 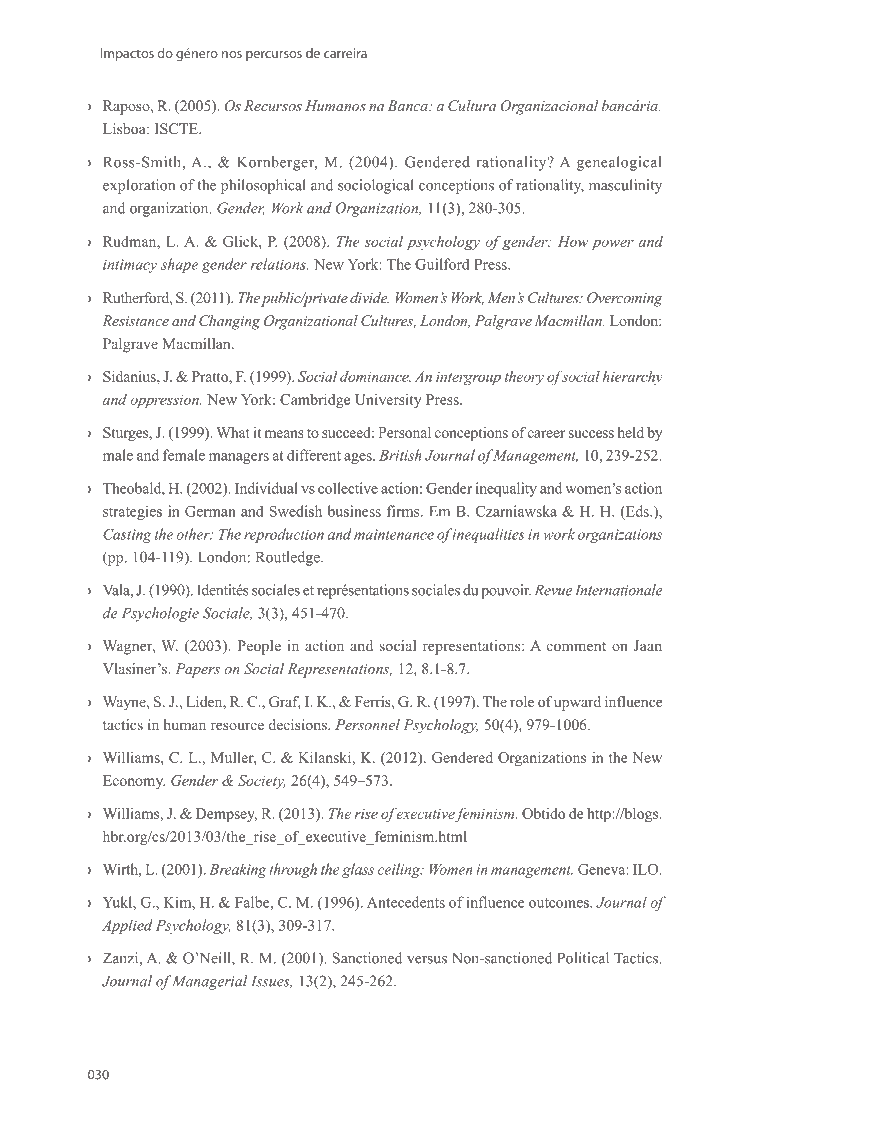 What do you see at coordinates (400, 455) in the document?
I see `British` at bounding box center [400, 455].
